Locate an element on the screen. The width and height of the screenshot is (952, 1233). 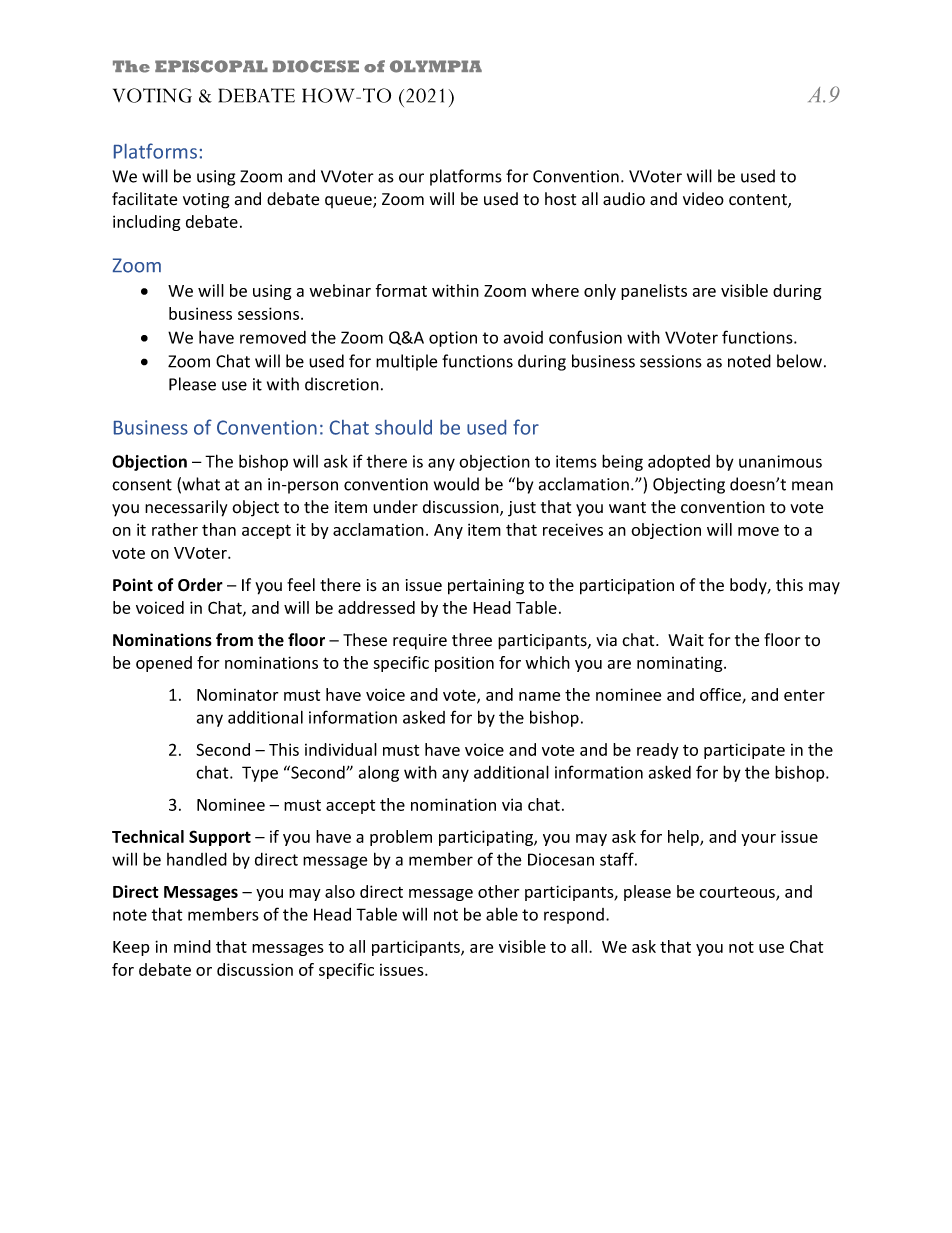
discretion is located at coordinates (342, 384).
